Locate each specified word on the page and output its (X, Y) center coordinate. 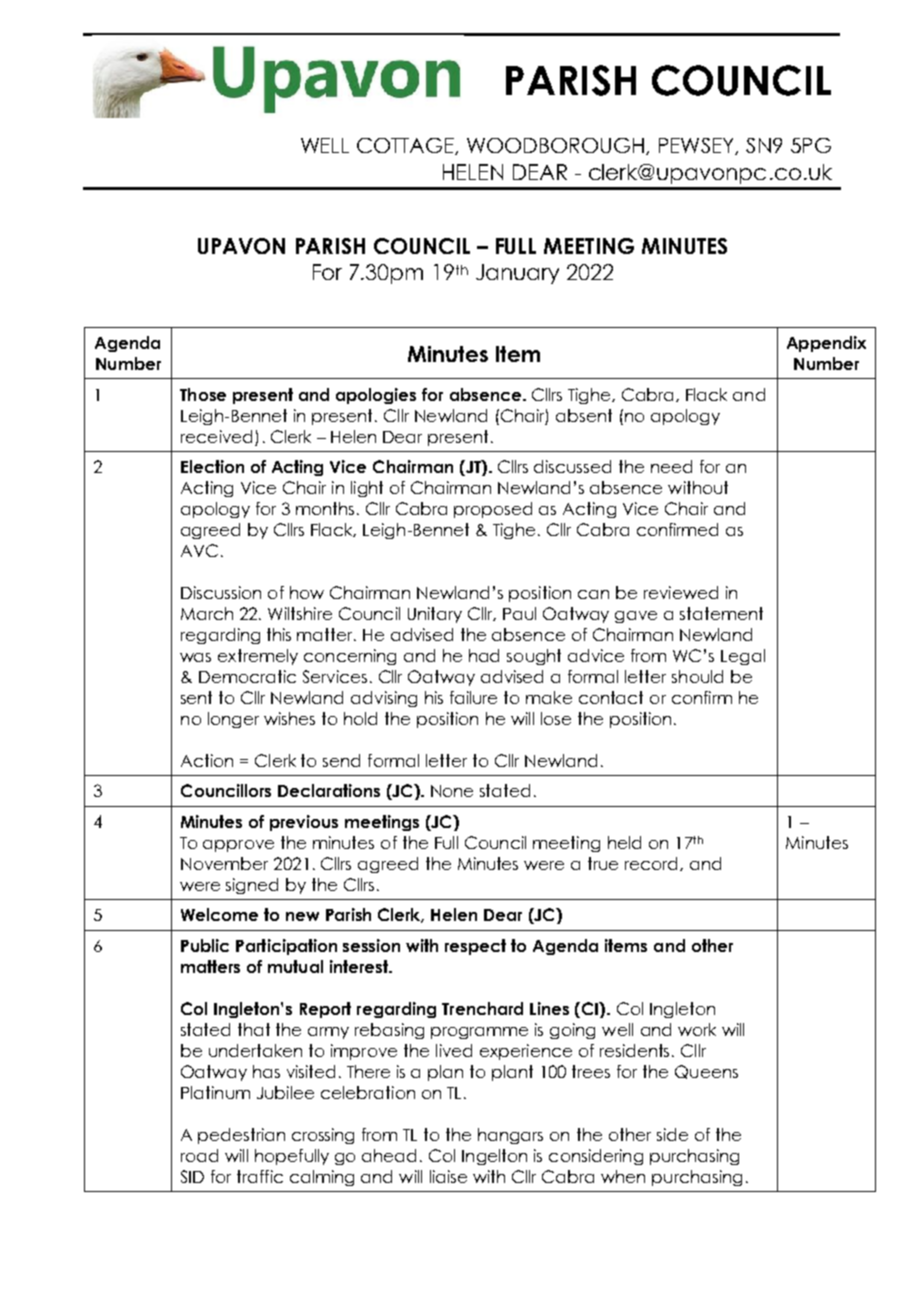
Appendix (826, 344)
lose (556, 718)
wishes (289, 718)
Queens (706, 1072)
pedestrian (241, 1136)
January (517, 274)
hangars (510, 1136)
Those (203, 394)
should (697, 676)
